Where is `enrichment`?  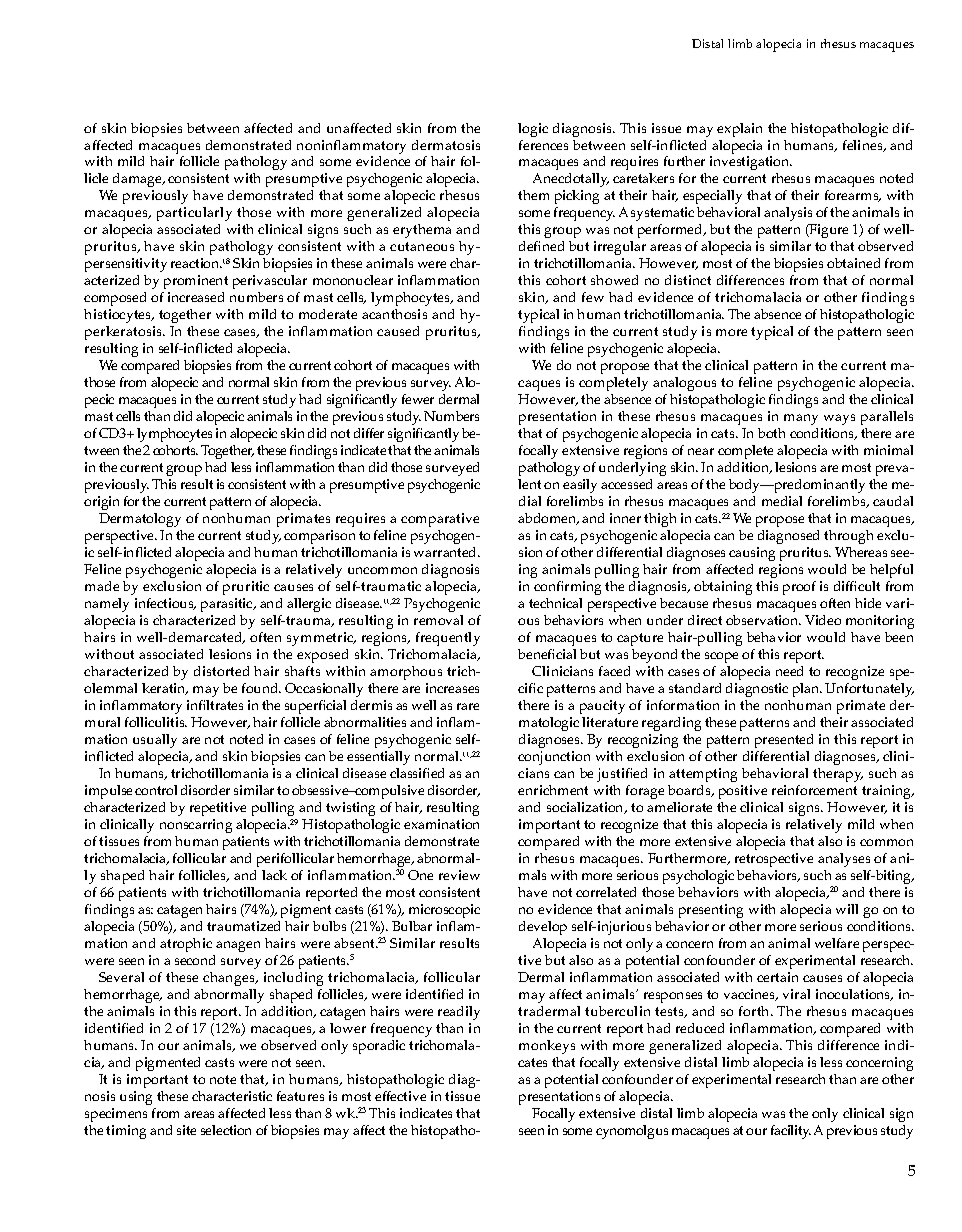
enrichment is located at coordinates (553, 790).
